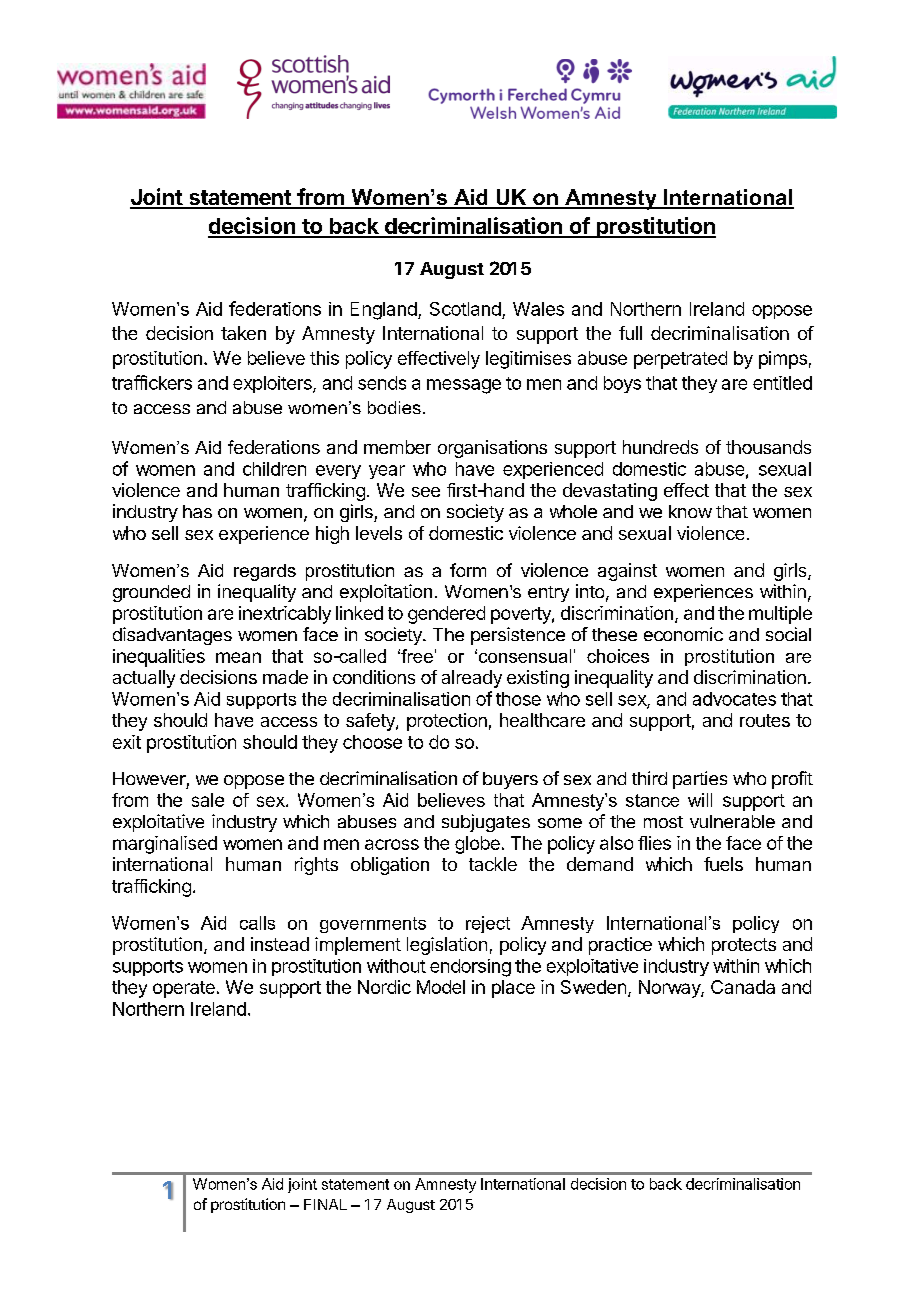 This image has width=924, height=1308. Describe the element at coordinates (325, 1204) in the image. I see `FINAL` at that location.
